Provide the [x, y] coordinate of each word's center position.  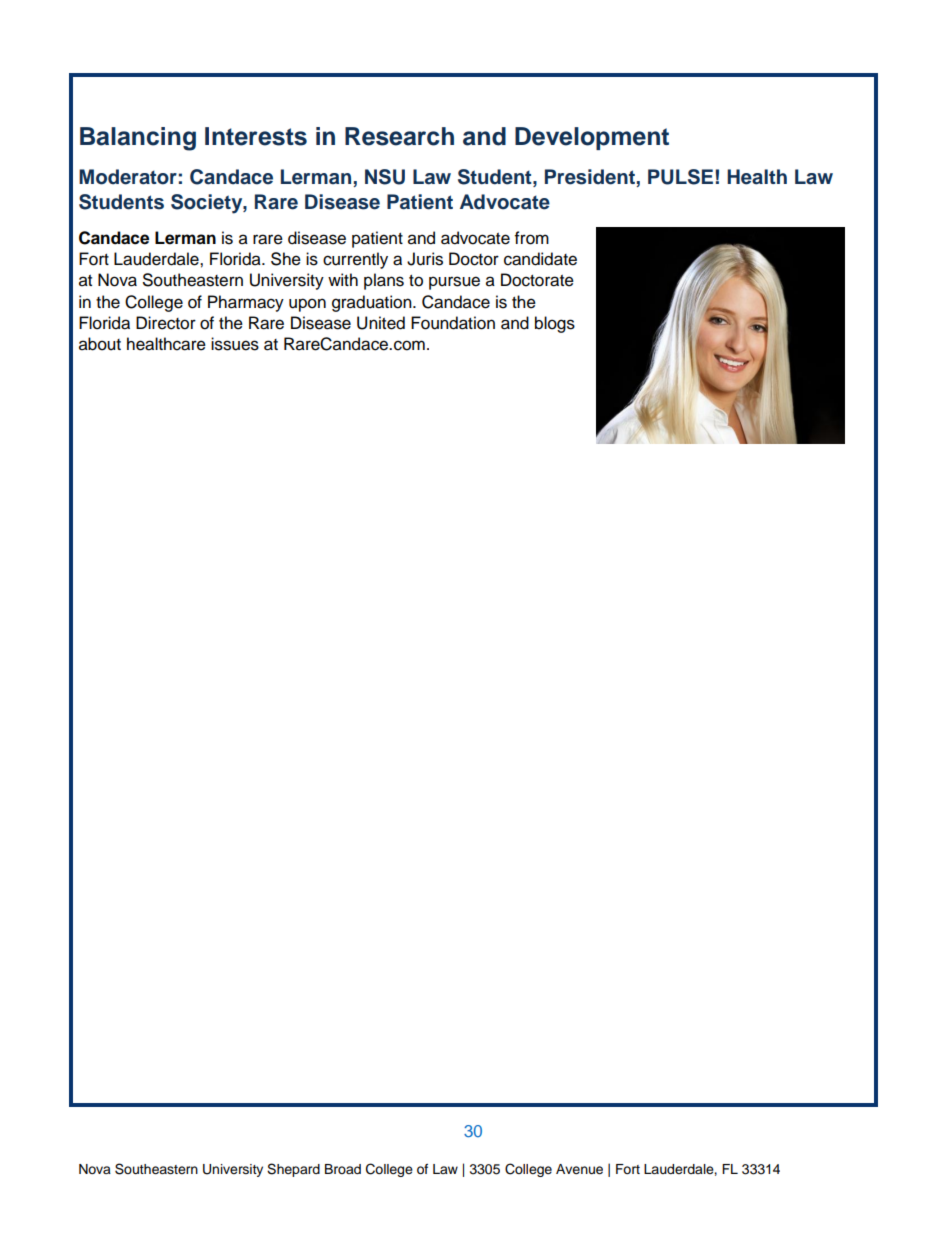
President [591, 178]
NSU [385, 177]
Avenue [579, 1169]
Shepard [293, 1170]
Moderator [128, 177]
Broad [343, 1169]
